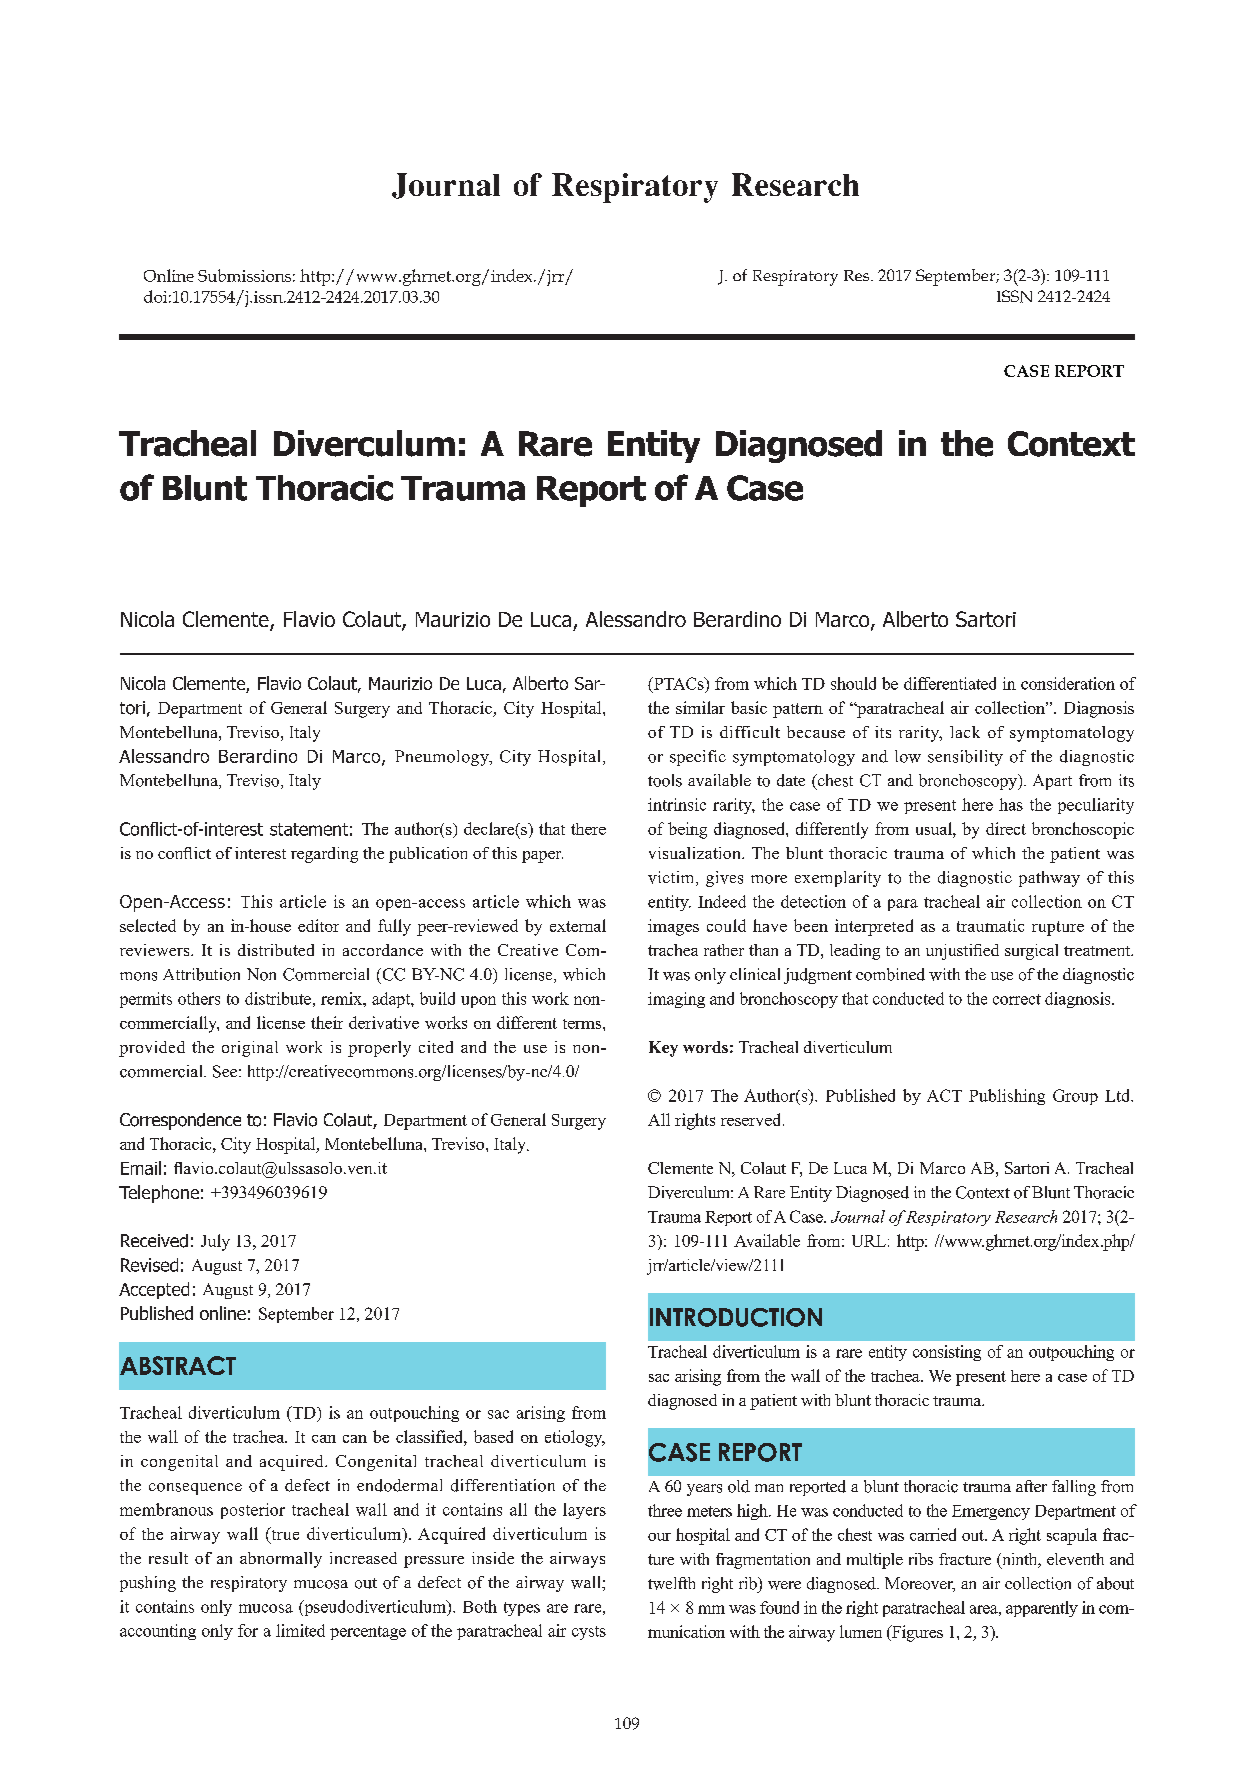  Describe the element at coordinates (676, 1000) in the document. I see `imaging` at that location.
